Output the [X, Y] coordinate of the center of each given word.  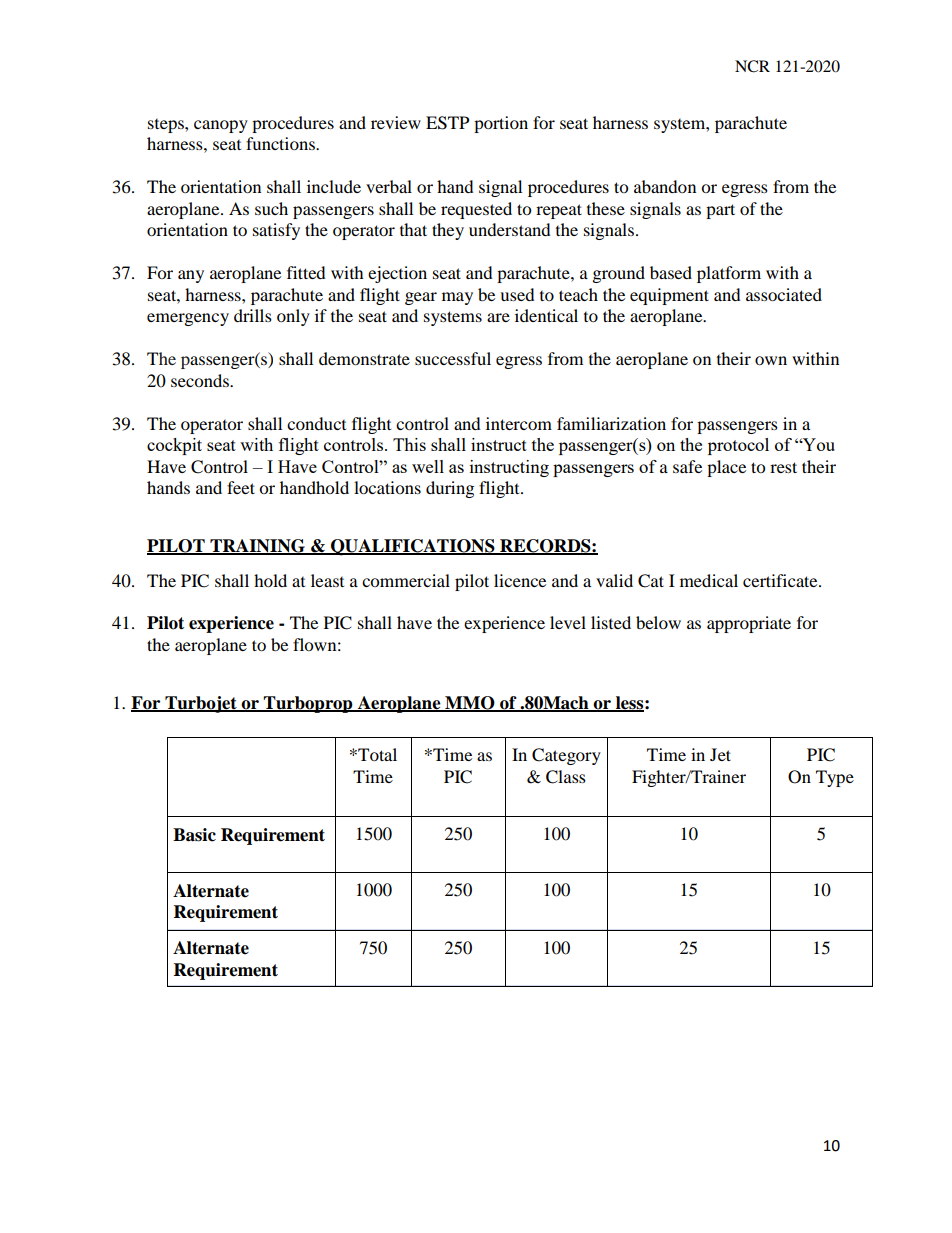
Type [835, 778]
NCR [752, 66]
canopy [221, 126]
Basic [194, 835]
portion [501, 124]
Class [566, 777]
